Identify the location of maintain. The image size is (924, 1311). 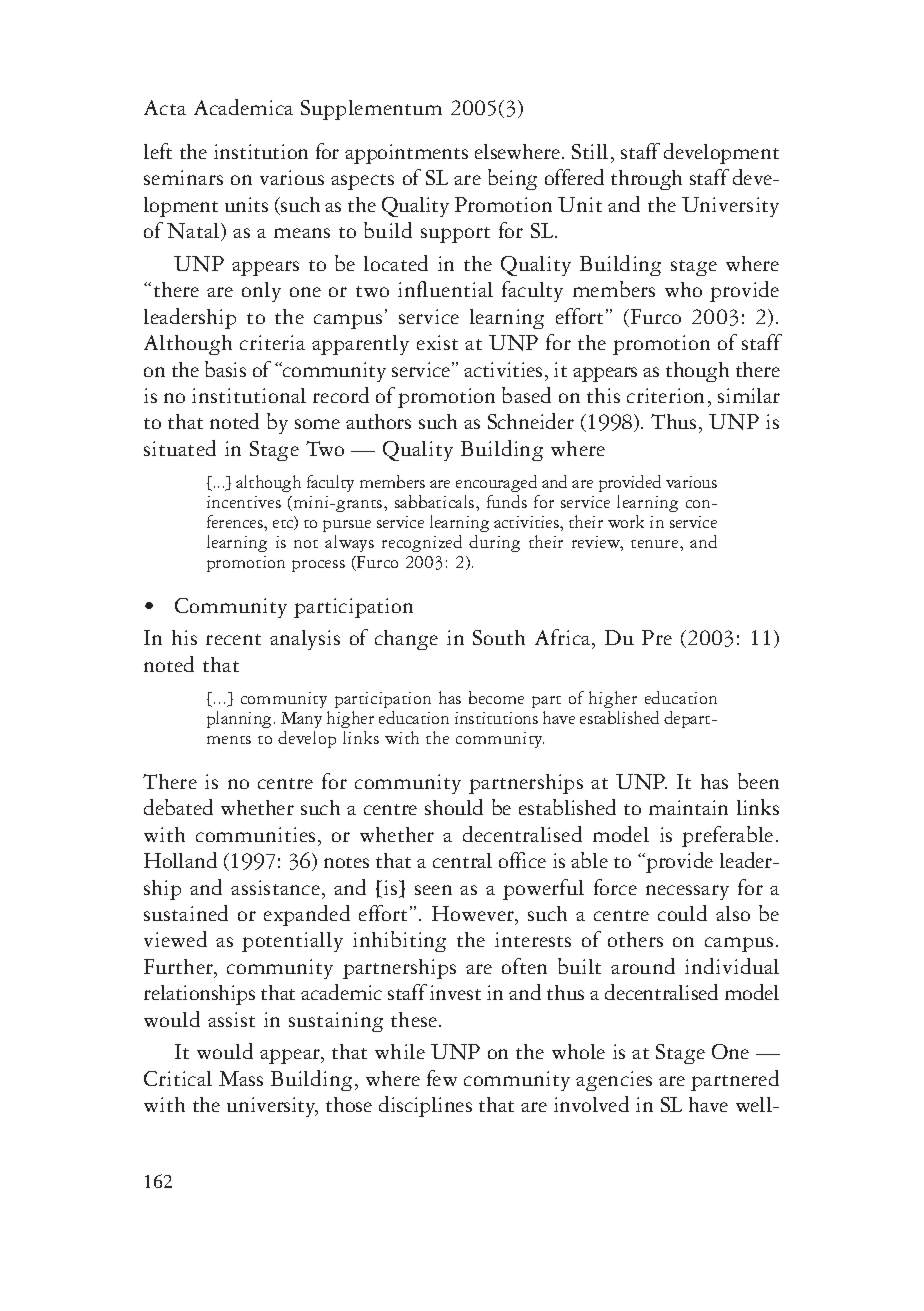
(688, 807).
